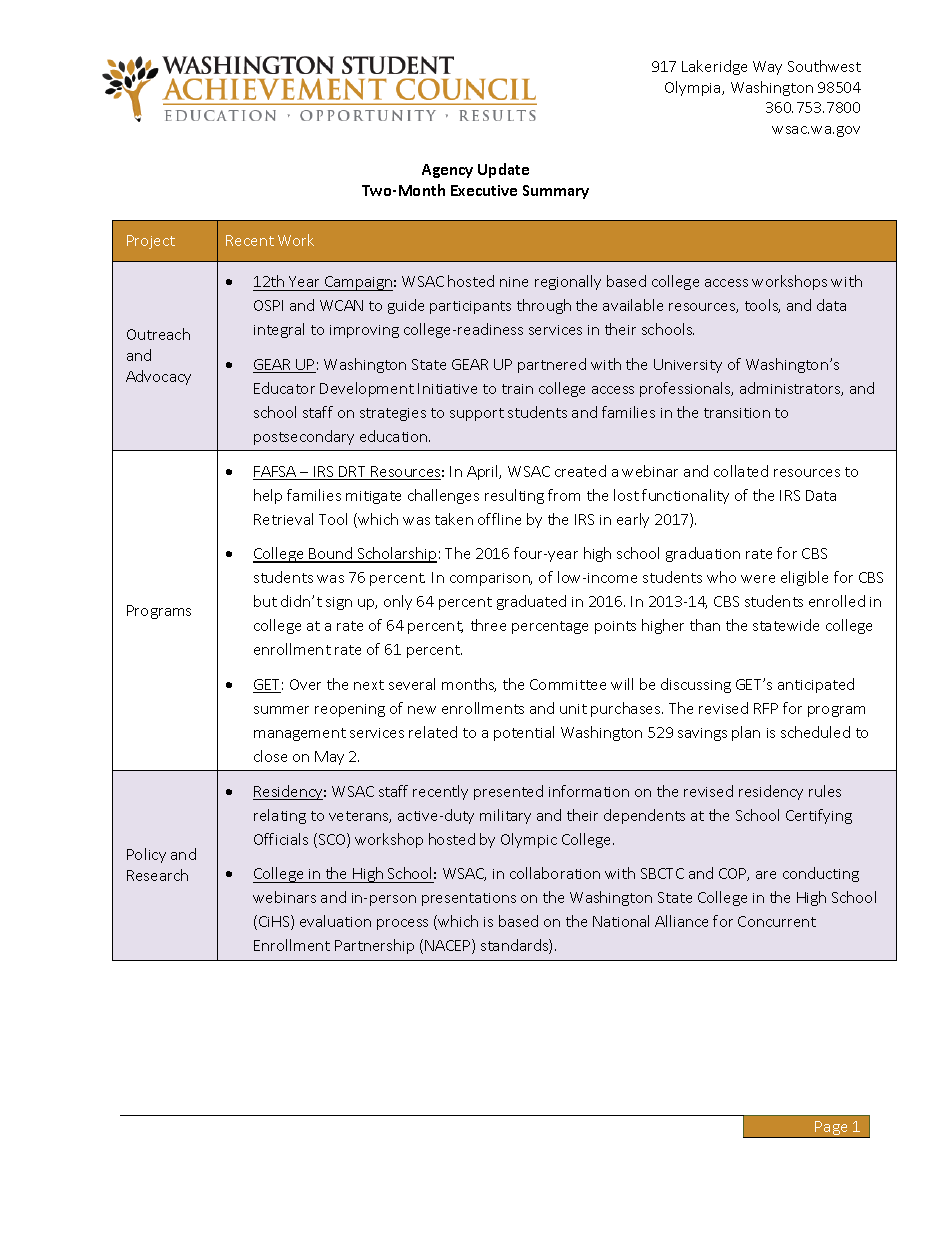 The width and height of the screenshot is (952, 1233). I want to click on Educator, so click(284, 388).
